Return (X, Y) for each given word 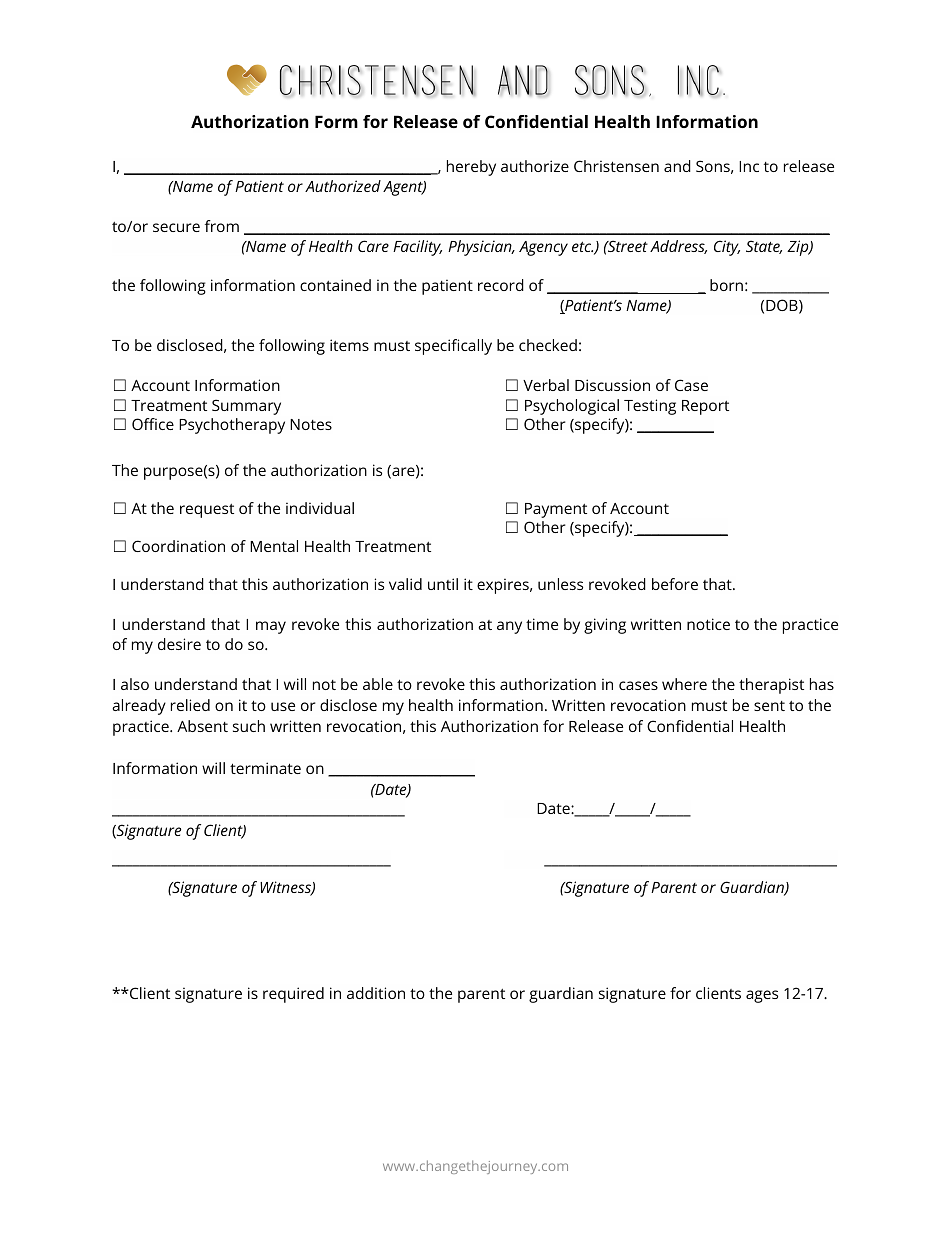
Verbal (546, 385)
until (443, 584)
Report (705, 407)
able (378, 684)
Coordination (178, 546)
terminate (265, 768)
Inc (749, 166)
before (675, 584)
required (293, 995)
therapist (771, 686)
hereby (471, 168)
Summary (246, 407)
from (222, 226)
